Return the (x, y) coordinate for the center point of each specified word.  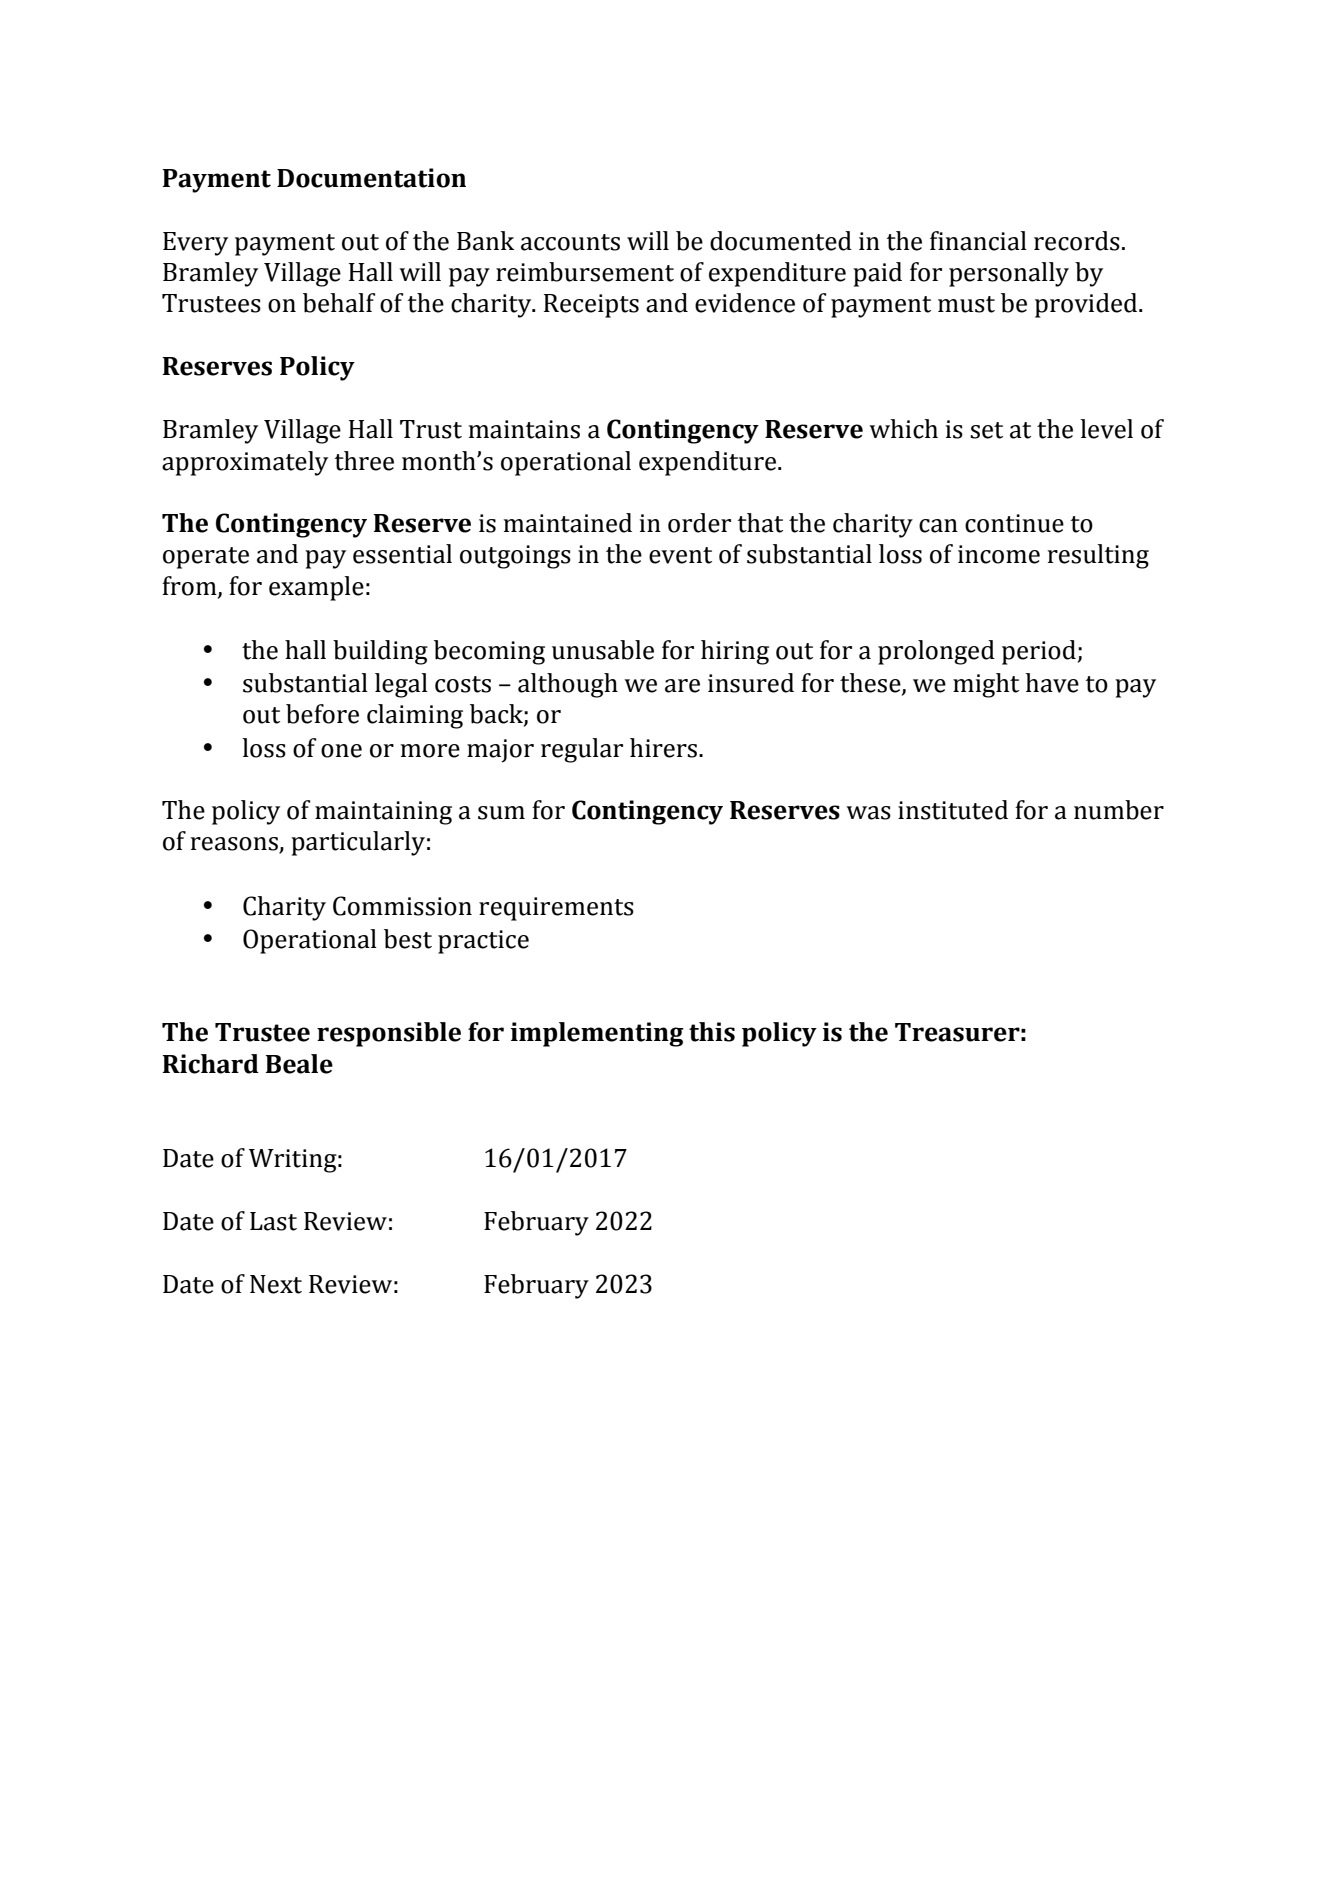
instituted (953, 810)
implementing (597, 1034)
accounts (570, 242)
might (986, 685)
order (699, 523)
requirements (556, 909)
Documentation (371, 178)
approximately (245, 463)
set (986, 430)
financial (978, 241)
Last (273, 1221)
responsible (389, 1034)
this (712, 1032)
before (322, 714)
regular (582, 750)
